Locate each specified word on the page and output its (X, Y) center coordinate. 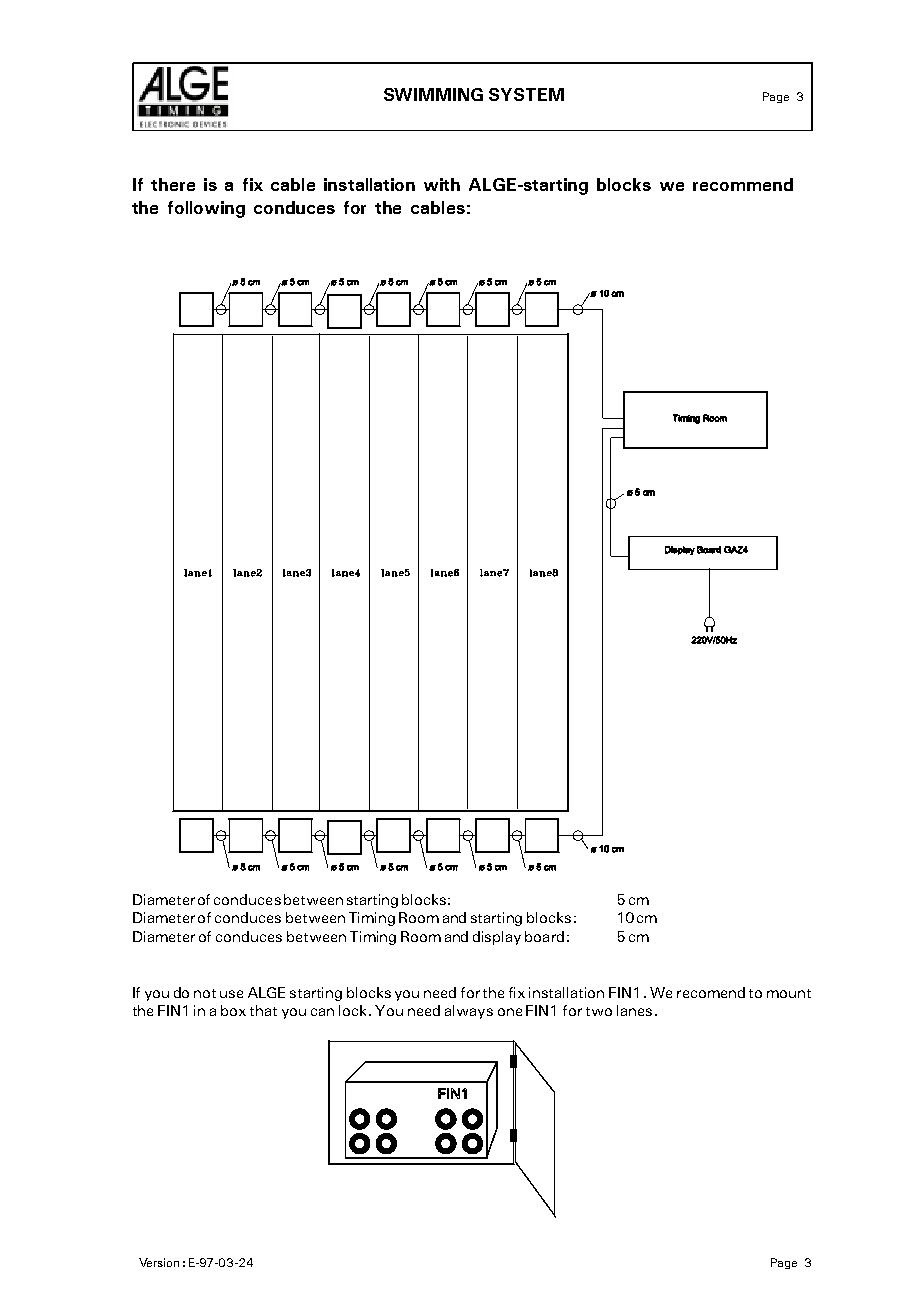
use (231, 994)
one (510, 1012)
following (206, 209)
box (233, 1010)
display (497, 938)
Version (159, 1262)
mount (789, 993)
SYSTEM (526, 94)
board (544, 936)
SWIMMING (433, 94)
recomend (711, 992)
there (173, 184)
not (205, 993)
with (442, 184)
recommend (743, 184)
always (469, 1012)
